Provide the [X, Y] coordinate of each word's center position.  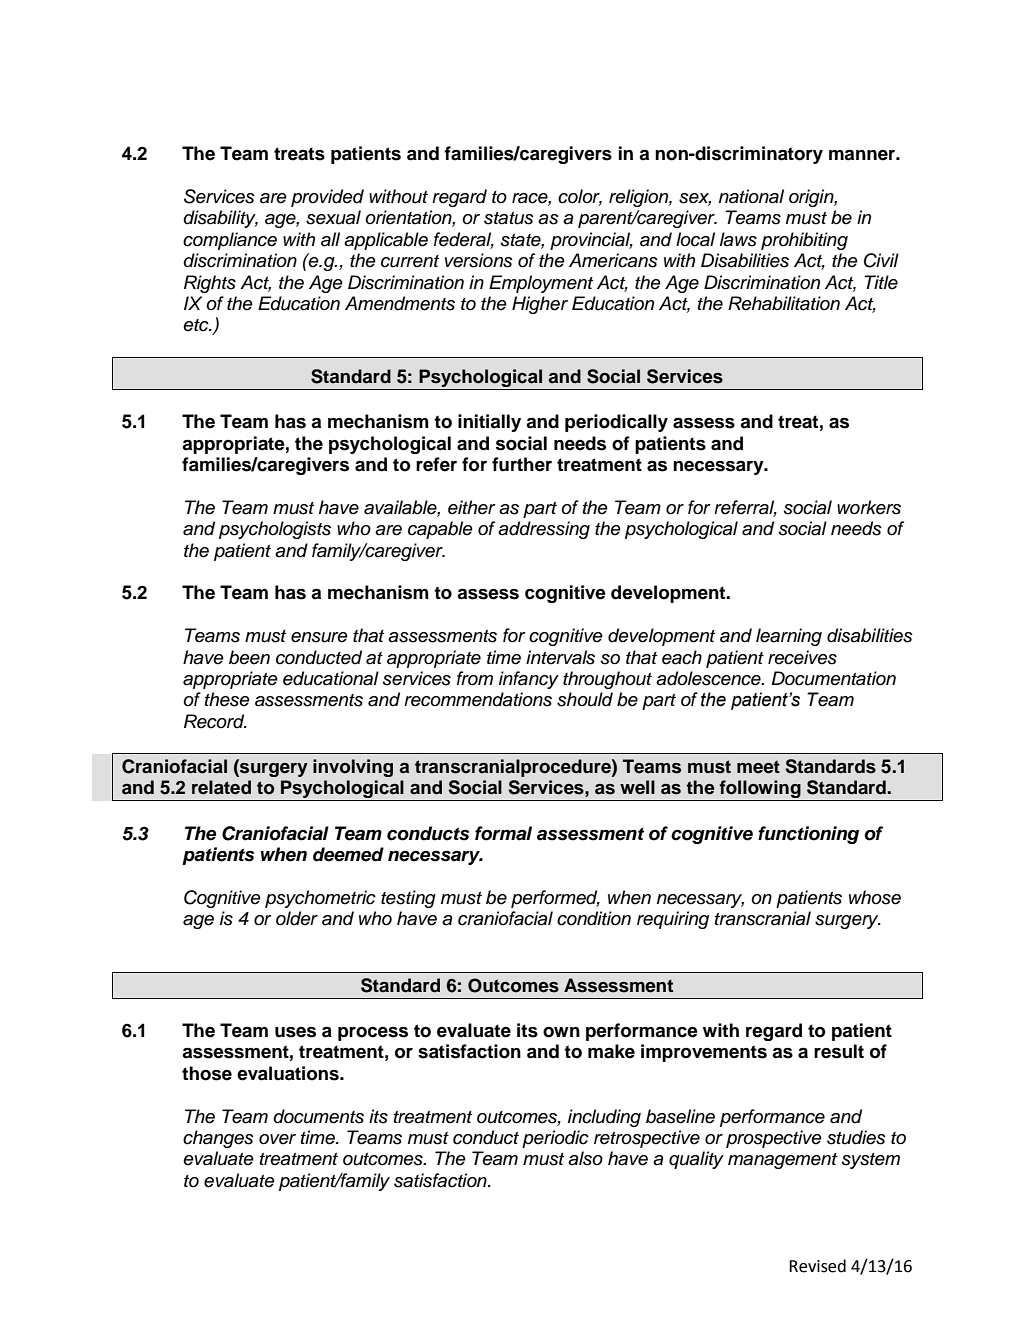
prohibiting [804, 241]
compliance [230, 241]
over [277, 1139]
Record [215, 721]
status [509, 218]
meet [758, 767]
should [585, 699]
